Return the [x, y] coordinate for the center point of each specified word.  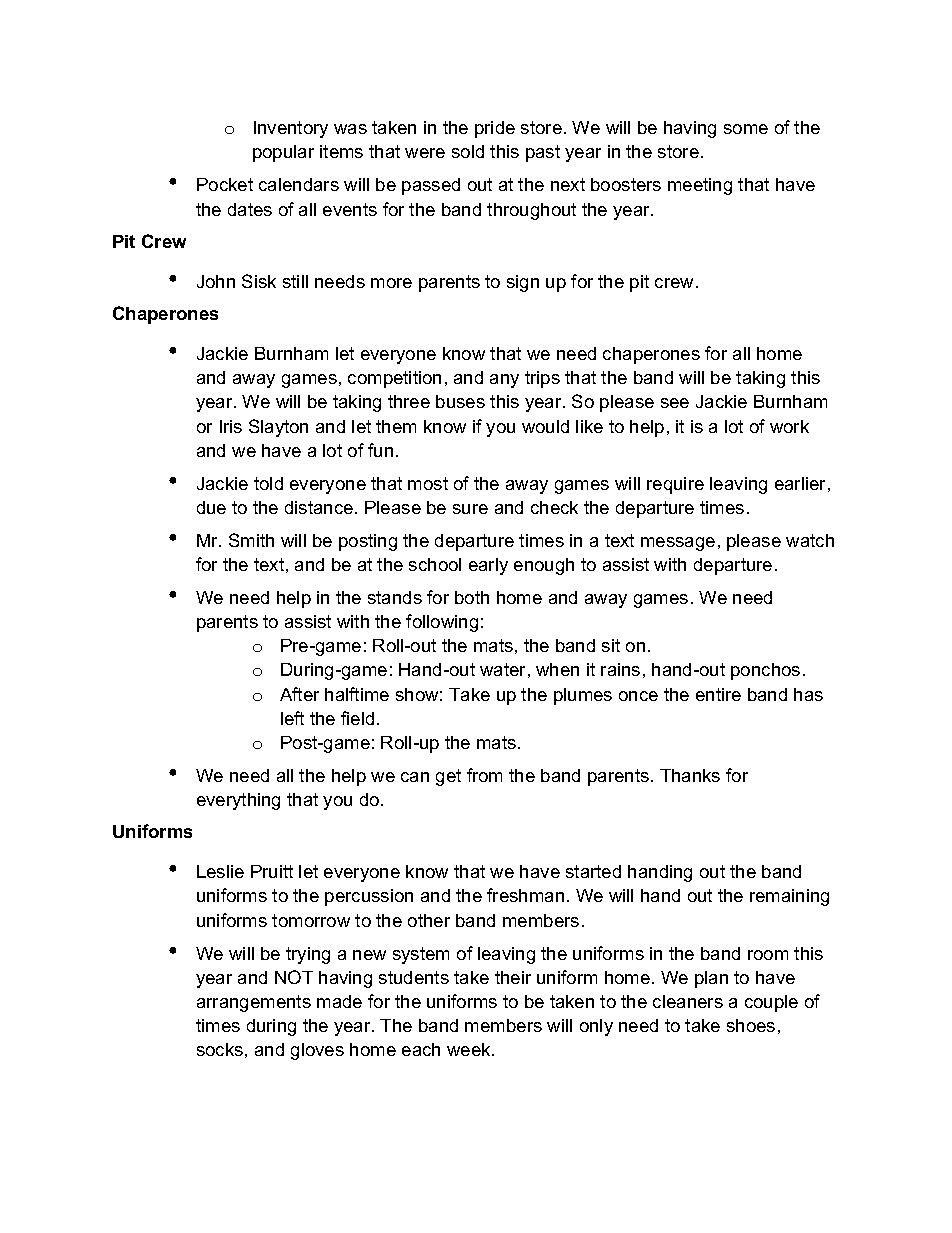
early [488, 566]
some [746, 129]
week [470, 1049]
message [678, 544]
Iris [231, 426]
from [484, 775]
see [675, 403]
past [543, 153]
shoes [751, 1025]
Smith [251, 540]
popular [283, 153]
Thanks [690, 775]
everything [238, 801]
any [504, 381]
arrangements [254, 1003]
